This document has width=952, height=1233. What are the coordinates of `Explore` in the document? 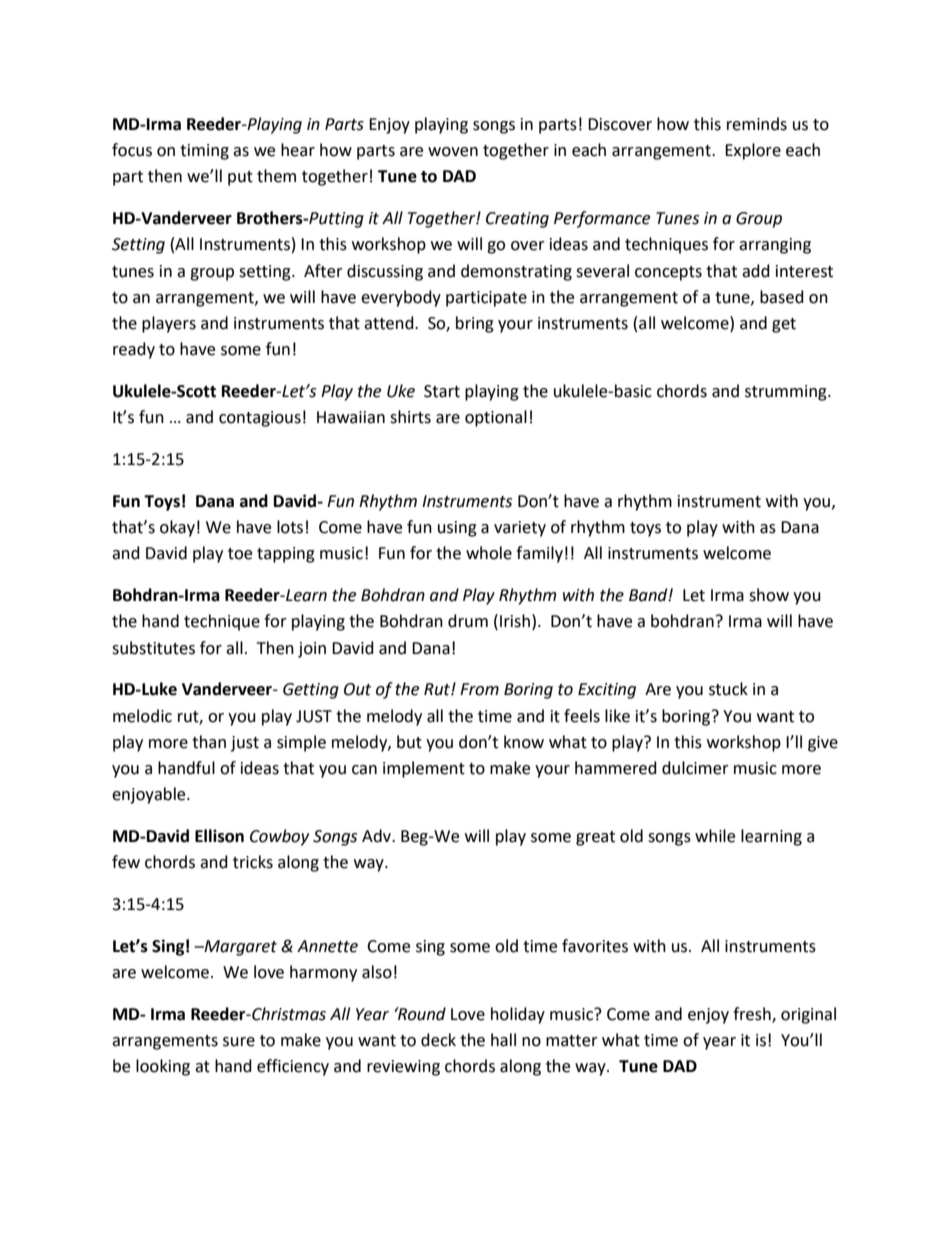 It's located at (753, 151).
